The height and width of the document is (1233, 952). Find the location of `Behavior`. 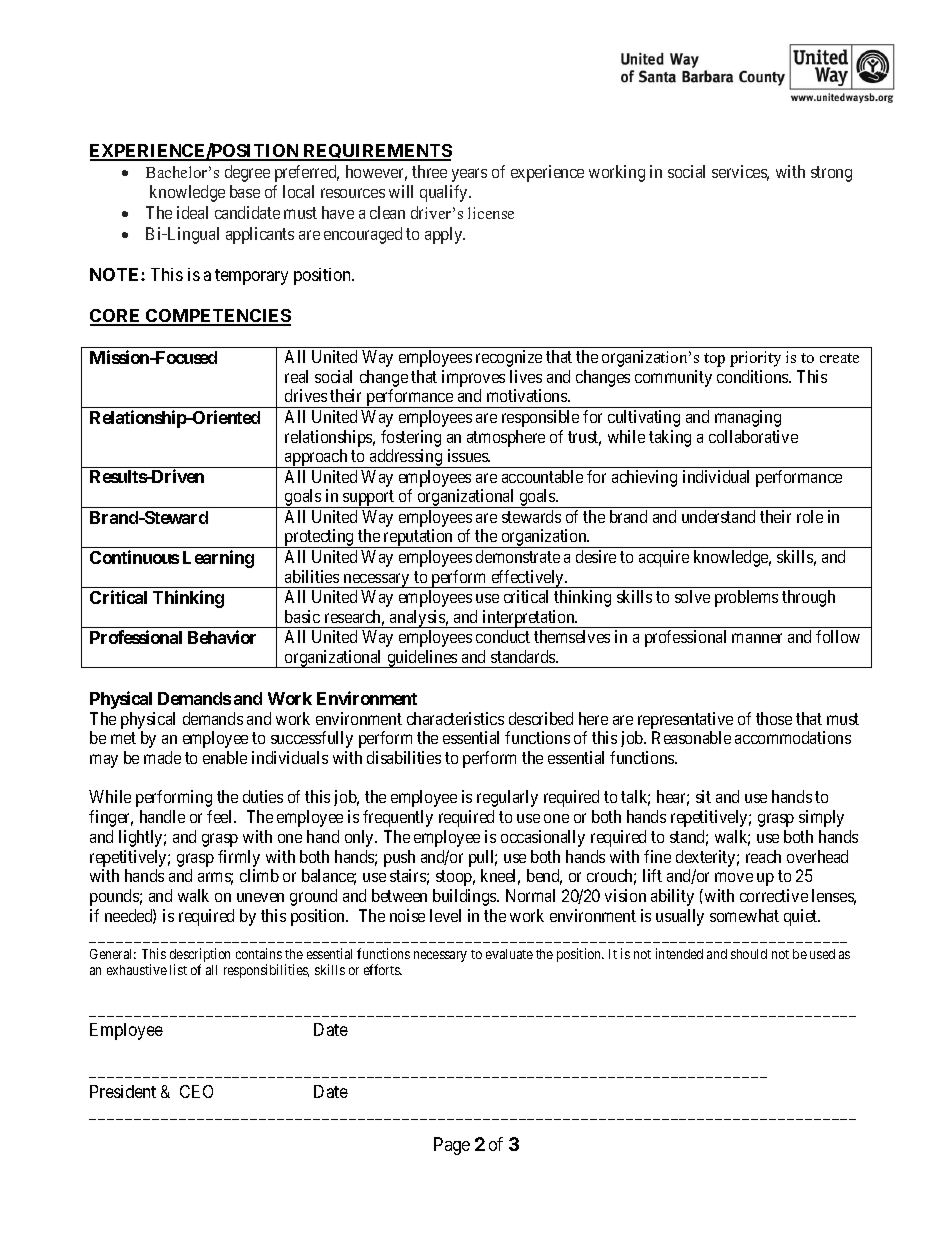

Behavior is located at coordinates (222, 637).
